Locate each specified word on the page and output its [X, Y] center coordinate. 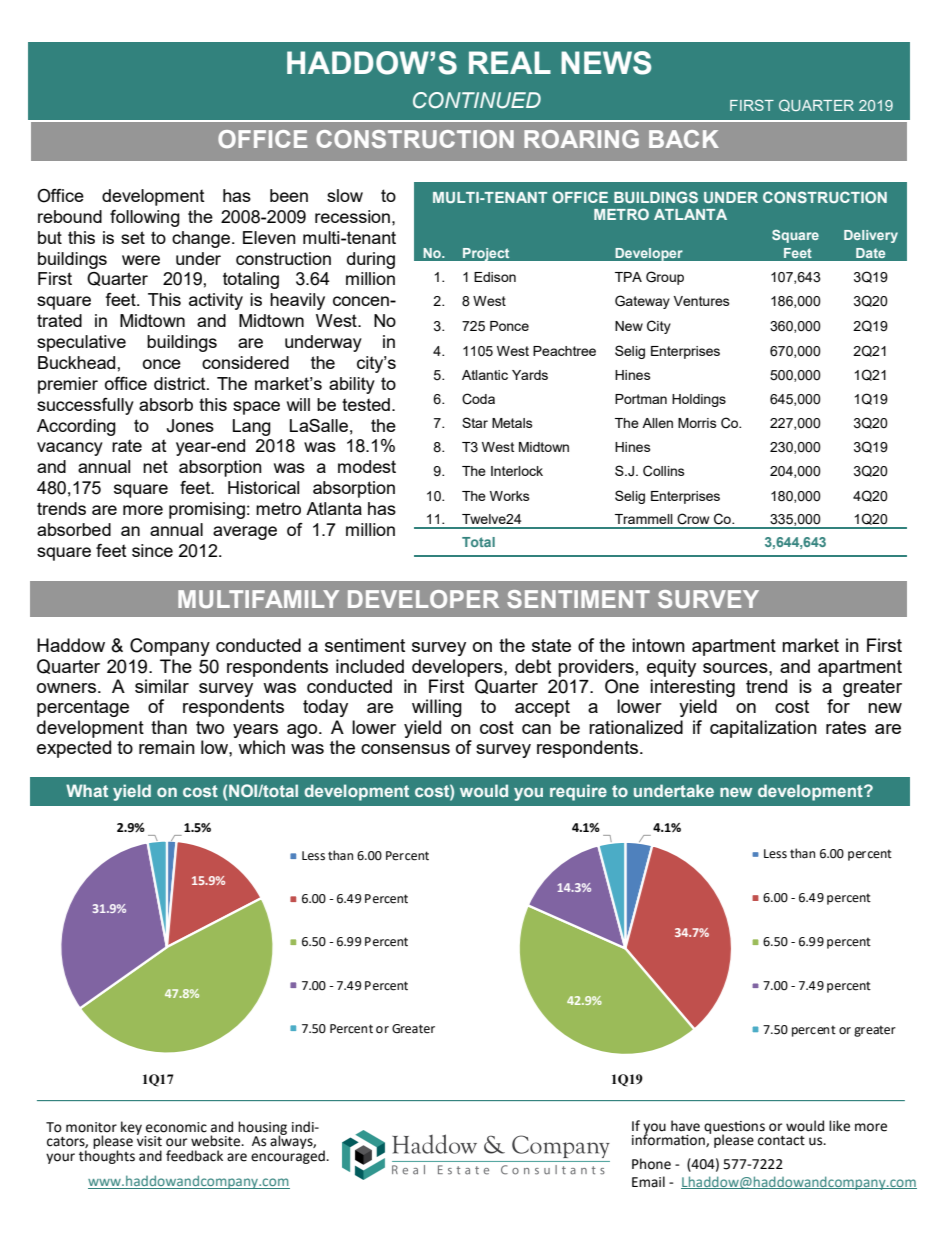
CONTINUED [477, 100]
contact [781, 1141]
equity [671, 668]
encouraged [289, 1156]
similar [162, 686]
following [145, 218]
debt [533, 666]
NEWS [606, 63]
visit [149, 1140]
